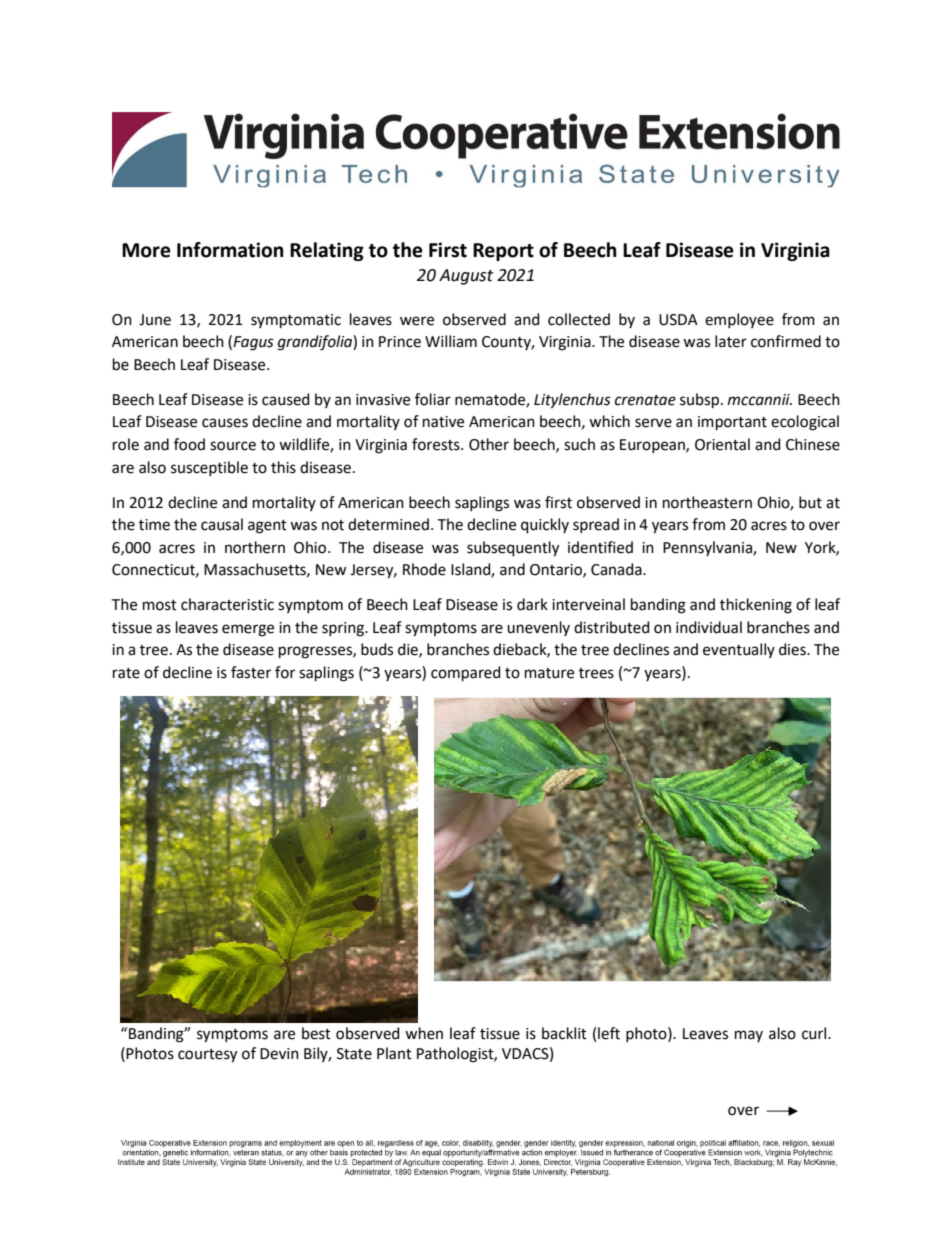 This screenshot has width=952, height=1233. What do you see at coordinates (209, 468) in the screenshot?
I see `susceptible` at bounding box center [209, 468].
